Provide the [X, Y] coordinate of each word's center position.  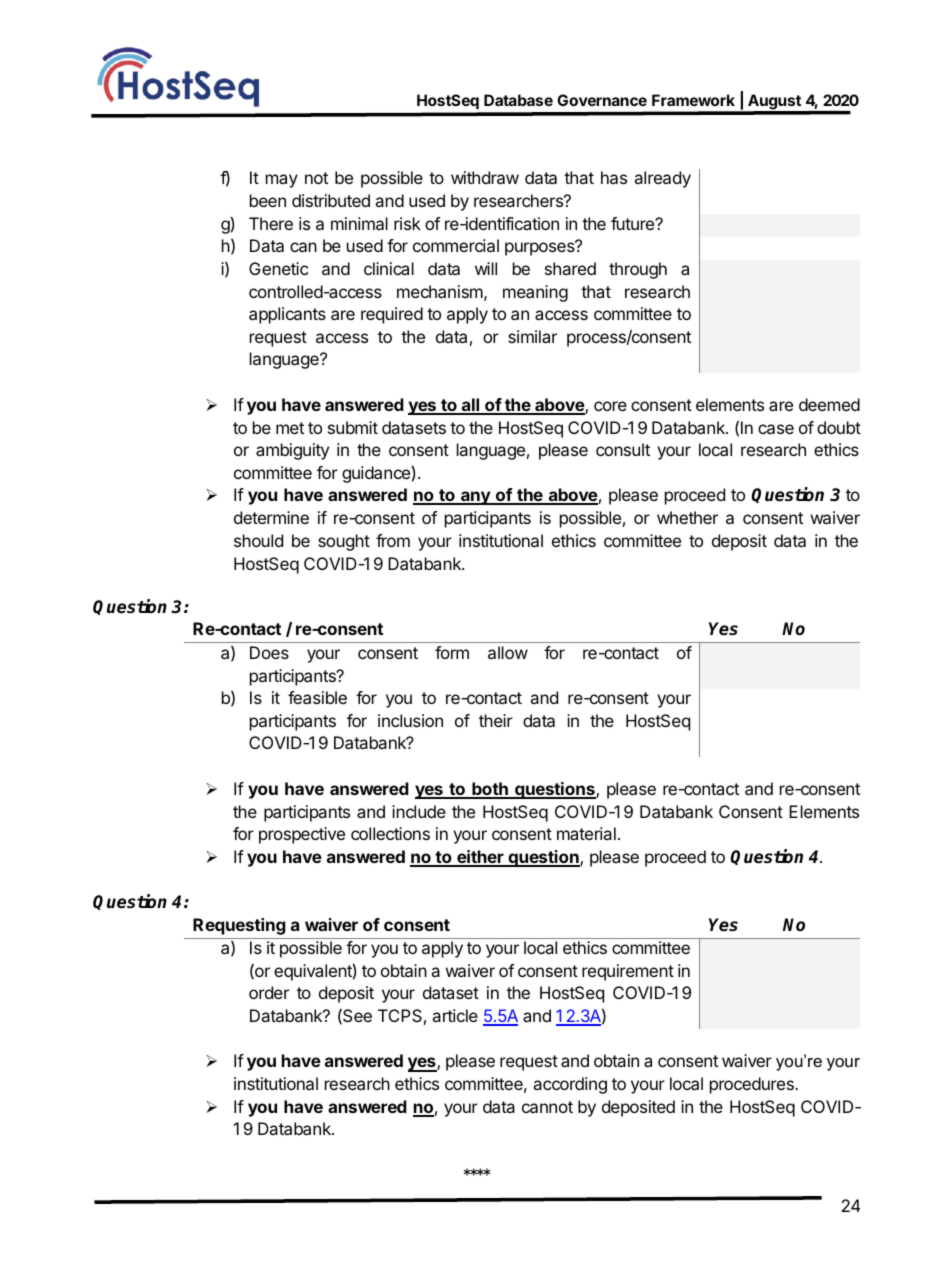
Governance [602, 100]
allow [508, 652]
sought [344, 542]
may [282, 181]
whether [687, 517]
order [269, 992]
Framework [693, 100]
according [570, 1085]
